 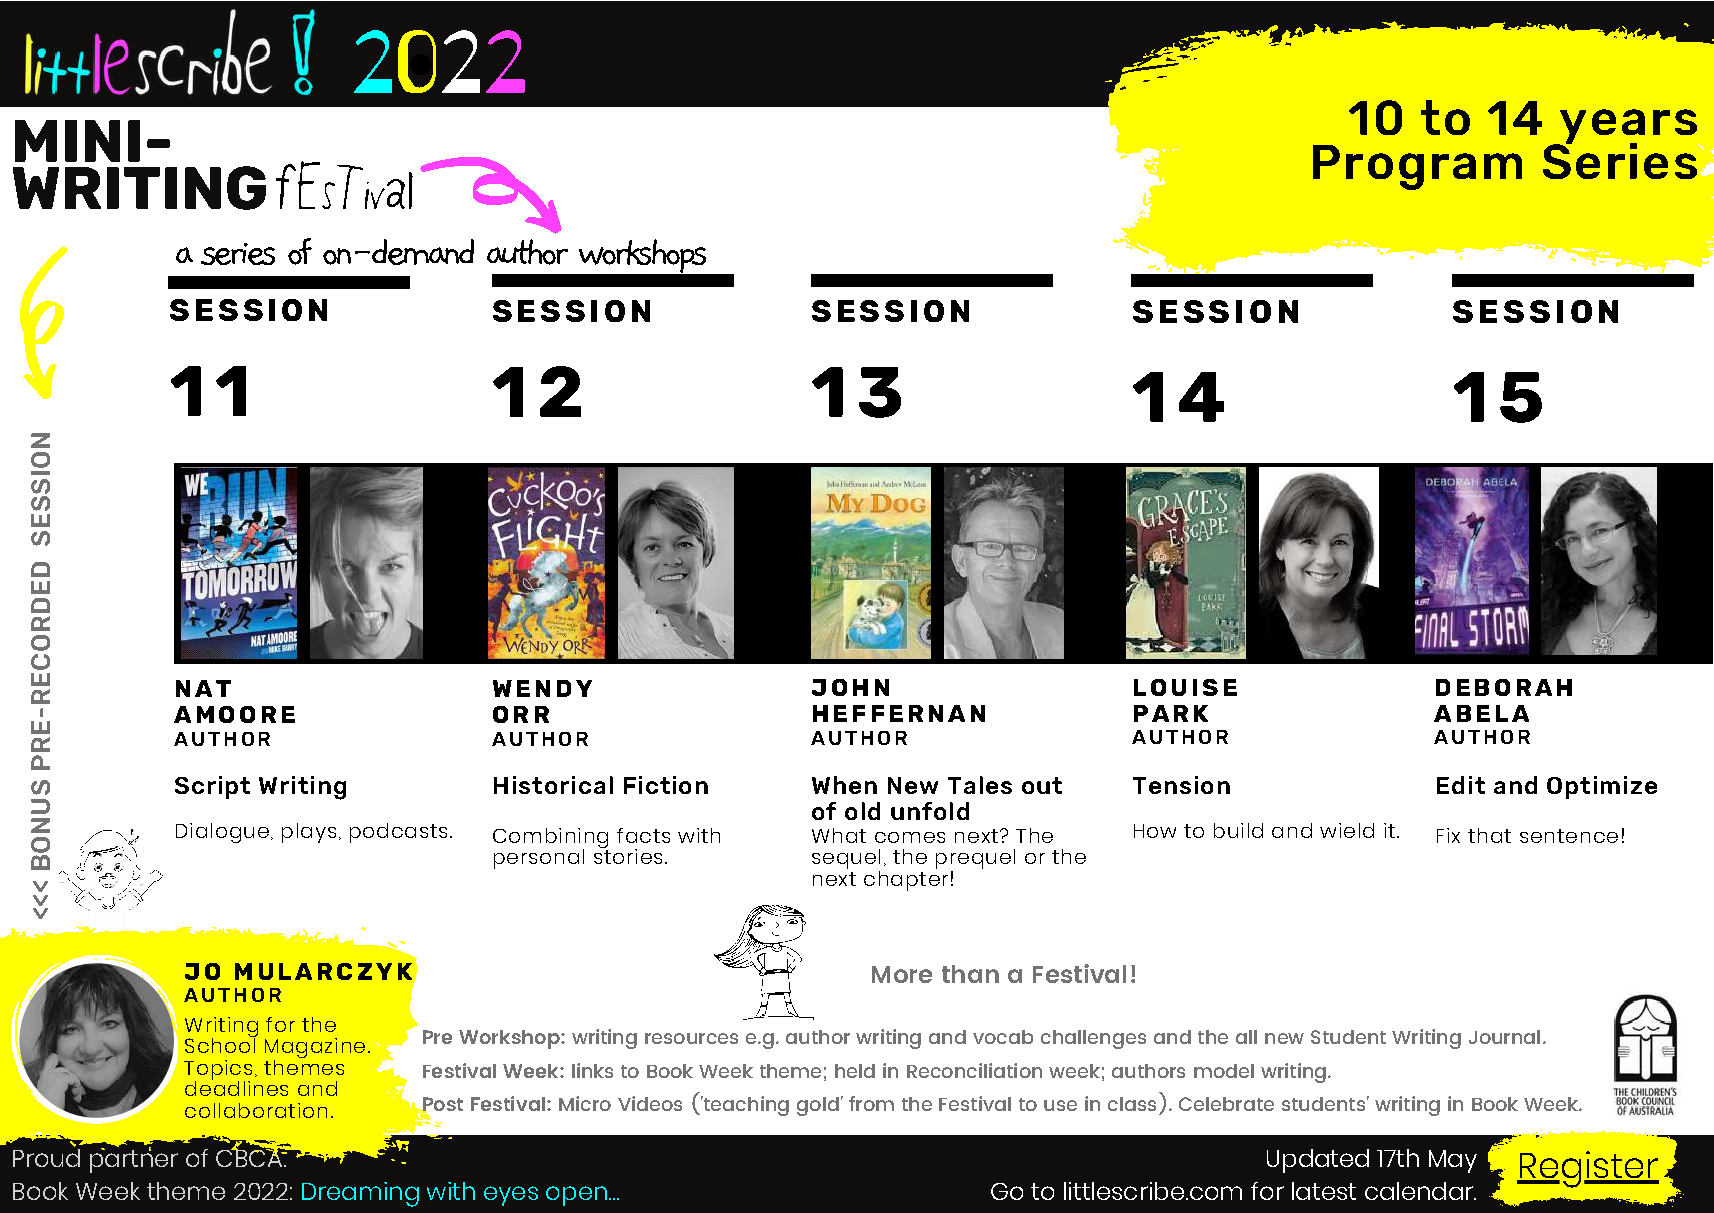 What do you see at coordinates (1185, 687) in the screenshot?
I see `LOUISE` at bounding box center [1185, 687].
